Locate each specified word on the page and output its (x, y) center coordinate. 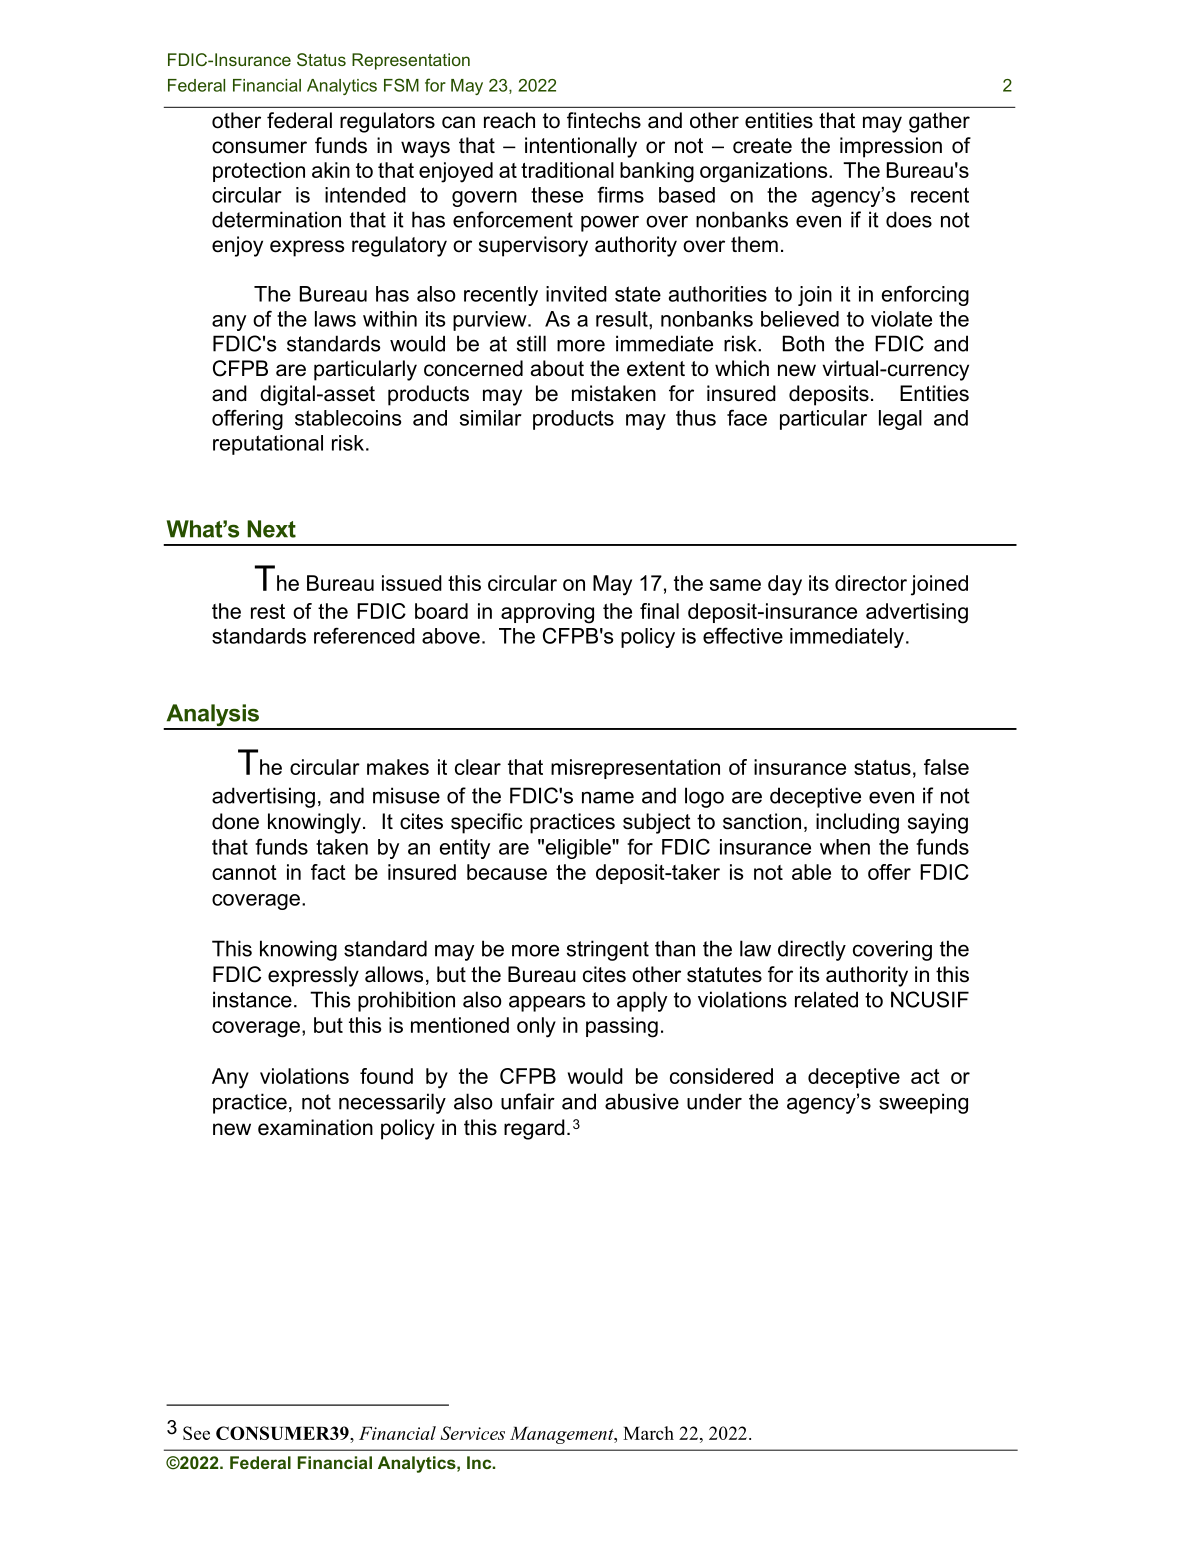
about (557, 368)
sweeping (923, 1103)
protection (259, 172)
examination (315, 1127)
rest (268, 611)
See (196, 1433)
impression (891, 147)
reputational (268, 445)
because (507, 872)
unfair (528, 1101)
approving (547, 613)
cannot (244, 872)
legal (900, 420)
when (845, 847)
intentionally (581, 147)
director (871, 583)
